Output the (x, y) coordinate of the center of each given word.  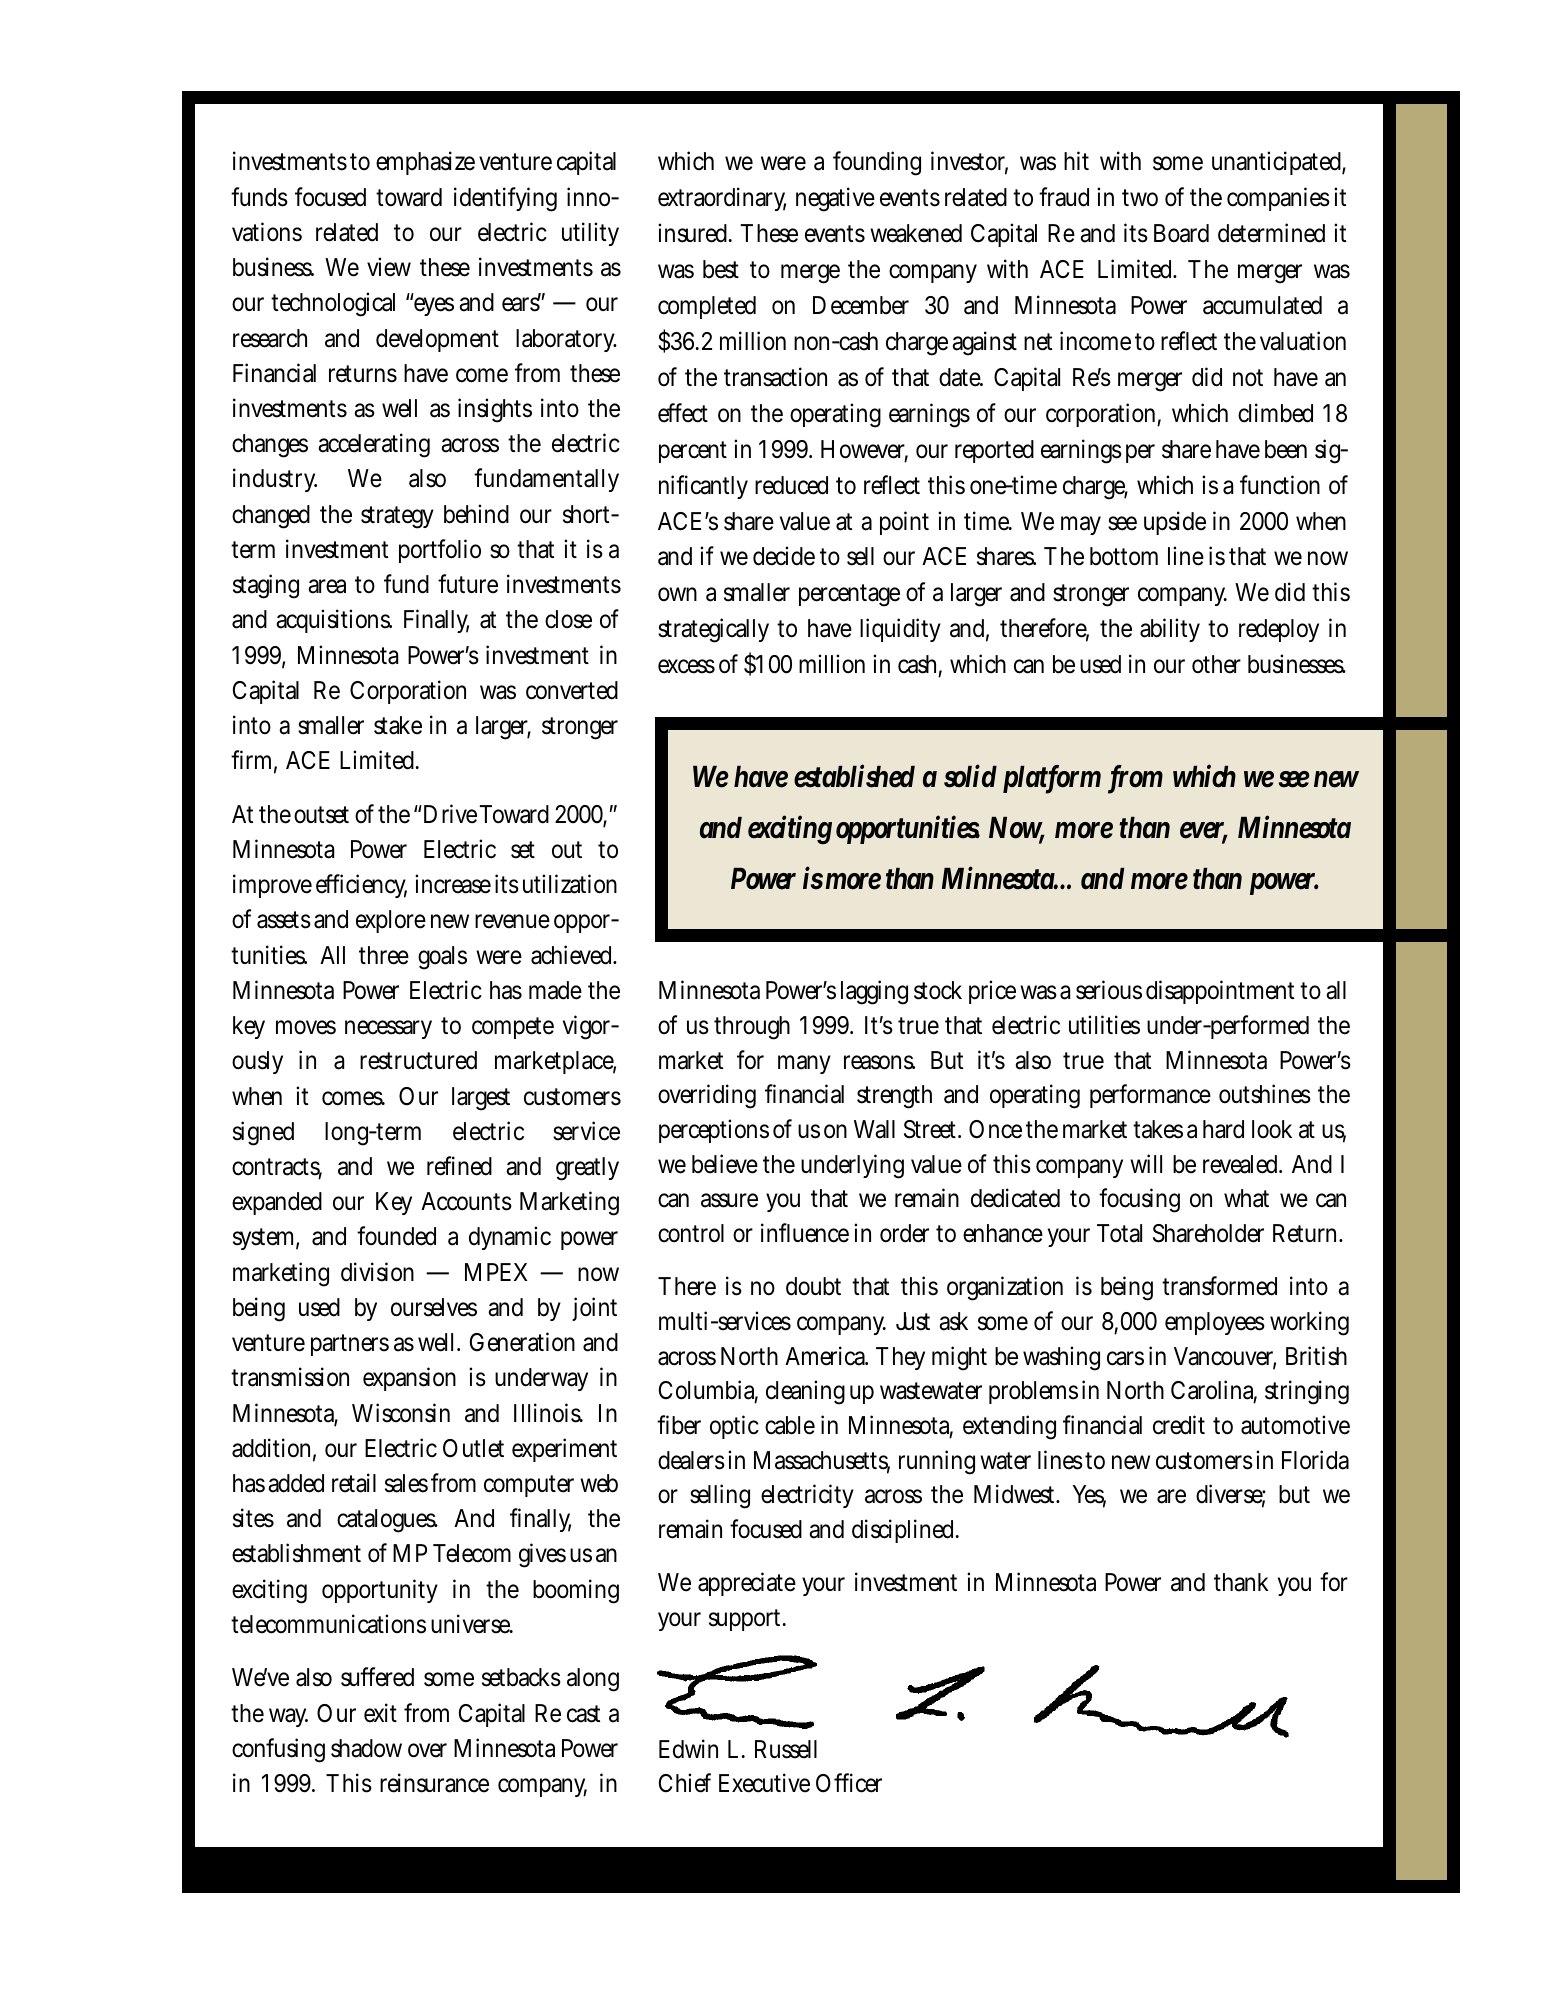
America (826, 1356)
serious (1109, 990)
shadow (366, 1748)
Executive (764, 1783)
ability (1170, 630)
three (384, 955)
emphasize (425, 163)
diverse (1231, 1495)
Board (1181, 233)
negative (835, 200)
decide (784, 556)
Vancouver (1225, 1357)
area (327, 586)
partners (350, 1345)
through (752, 1028)
